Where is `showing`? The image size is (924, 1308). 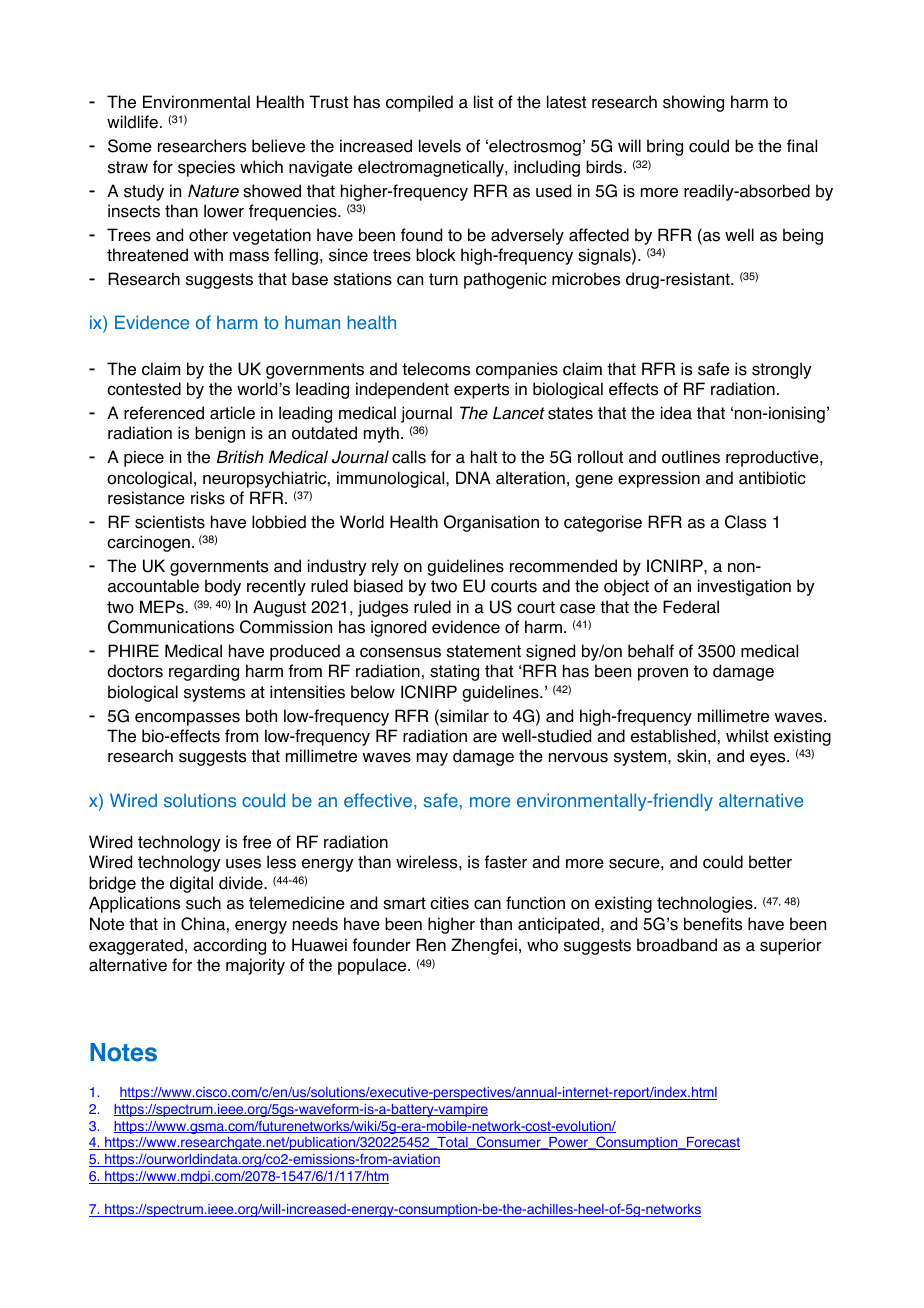
showing is located at coordinates (693, 103).
